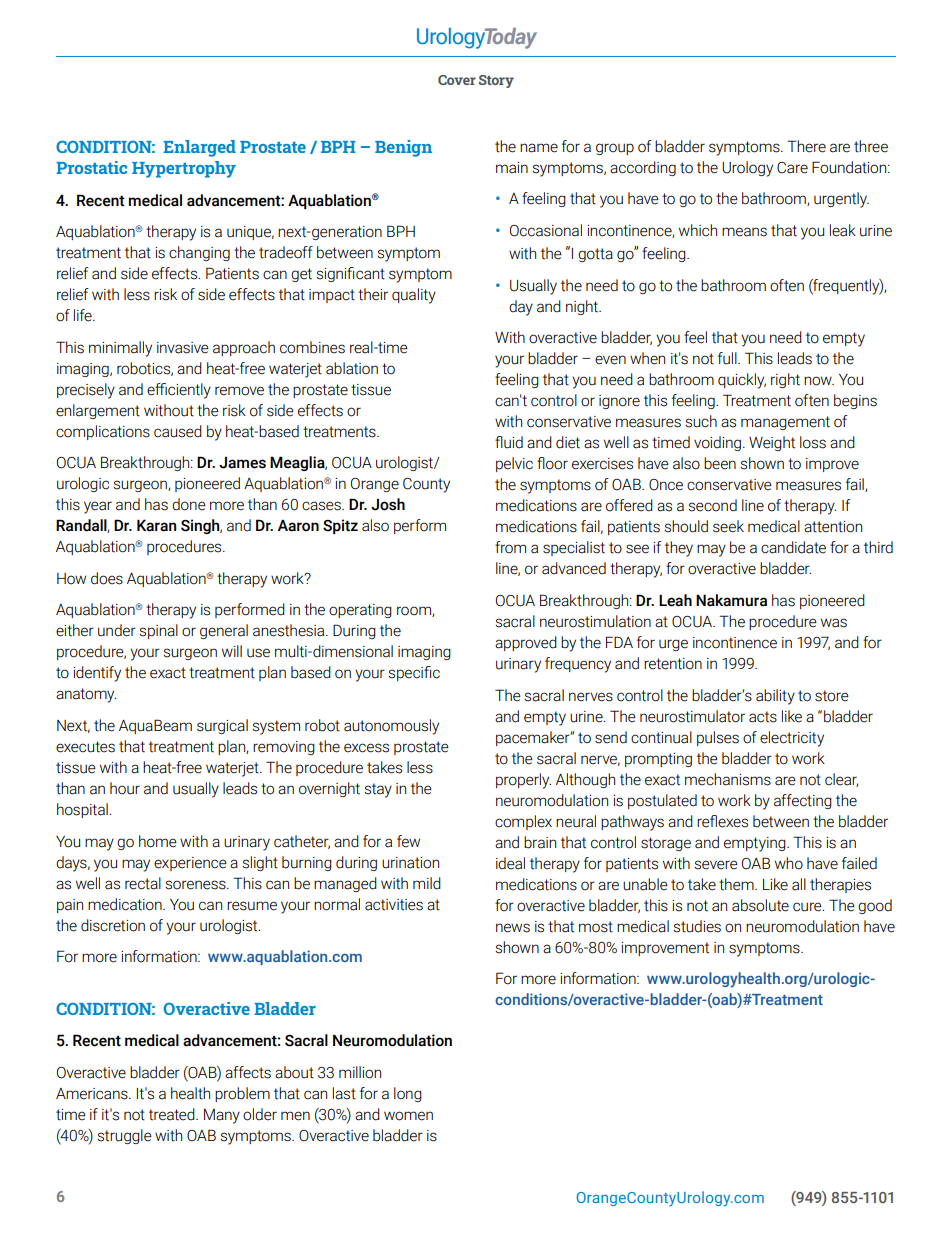 This screenshot has width=952, height=1233. Describe the element at coordinates (173, 1114) in the screenshot. I see `treated` at that location.
